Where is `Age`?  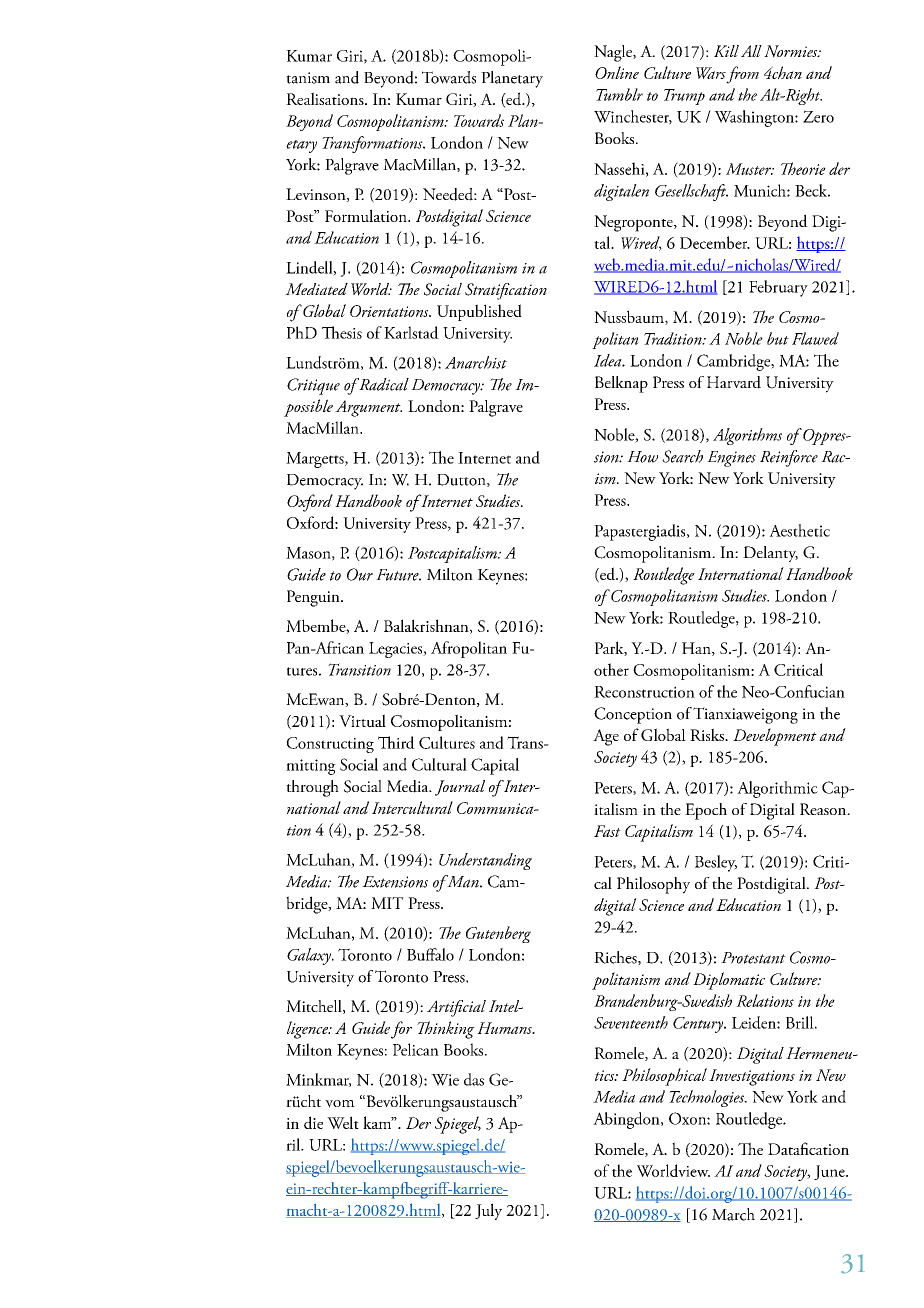
Age is located at coordinates (606, 737).
